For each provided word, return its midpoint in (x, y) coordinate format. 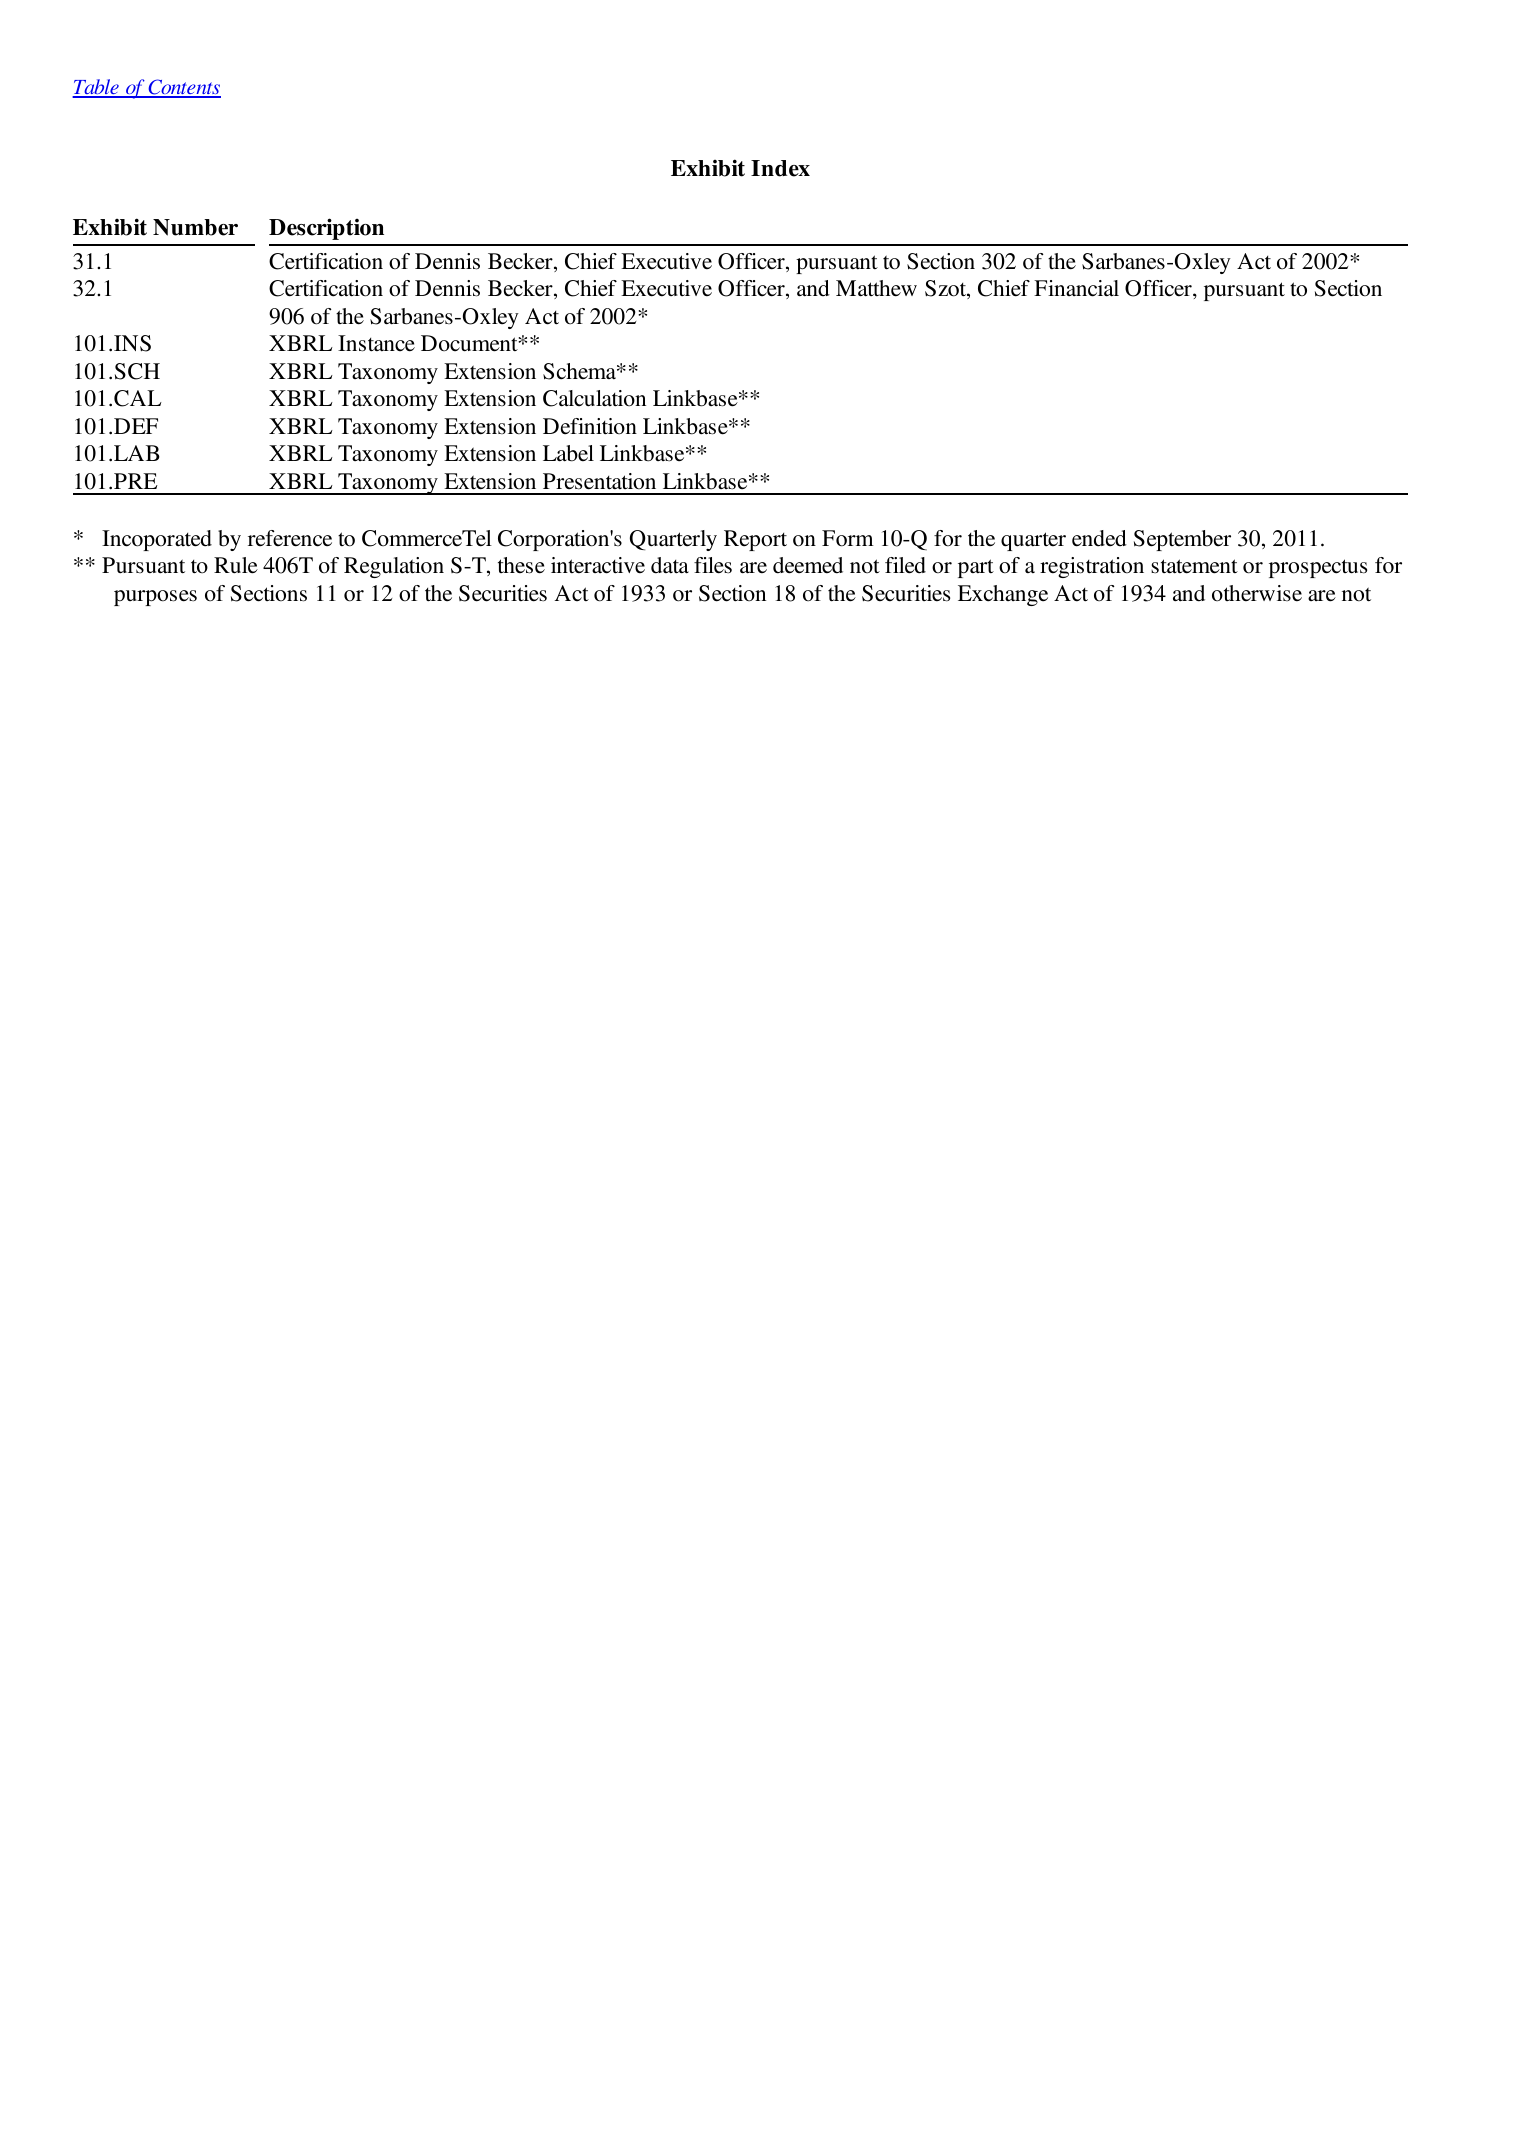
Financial (1076, 288)
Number (195, 227)
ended (1099, 538)
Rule (236, 565)
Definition (590, 426)
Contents (183, 88)
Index (780, 168)
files (713, 565)
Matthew (876, 288)
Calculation (594, 398)
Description (326, 229)
